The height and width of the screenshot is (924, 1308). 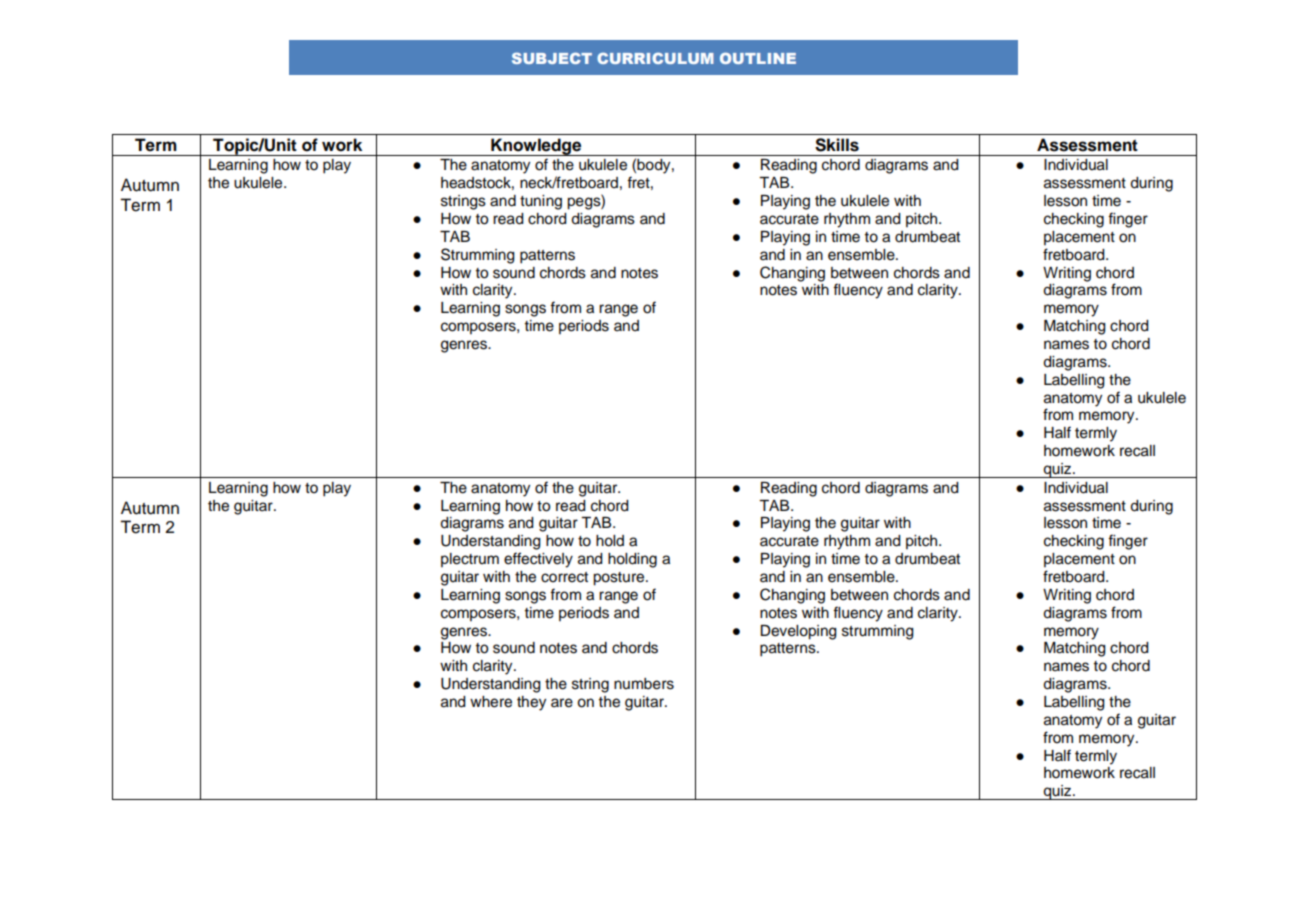 What do you see at coordinates (799, 632) in the screenshot?
I see `Developing` at bounding box center [799, 632].
